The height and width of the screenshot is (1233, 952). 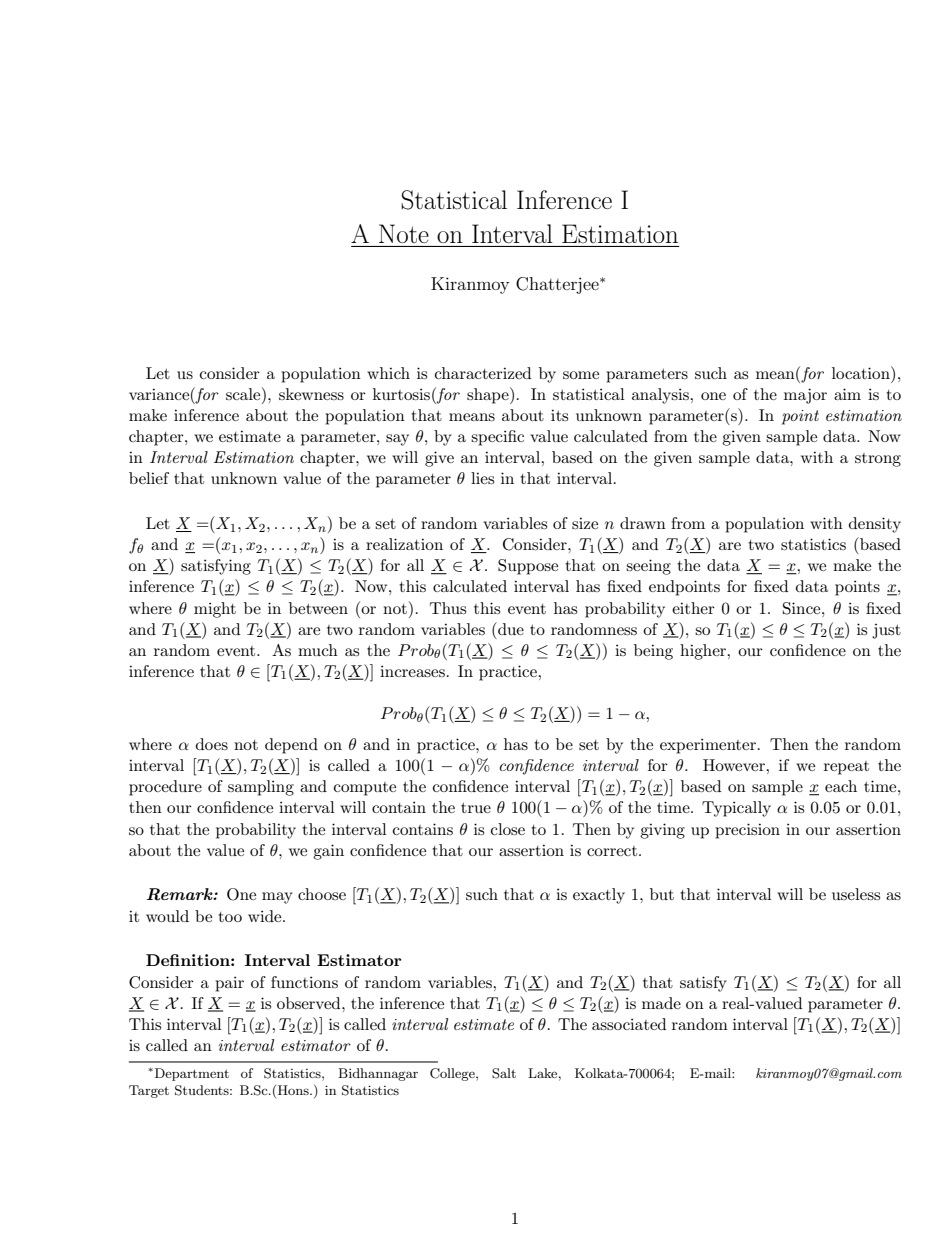 I want to click on Suppose, so click(x=528, y=567).
